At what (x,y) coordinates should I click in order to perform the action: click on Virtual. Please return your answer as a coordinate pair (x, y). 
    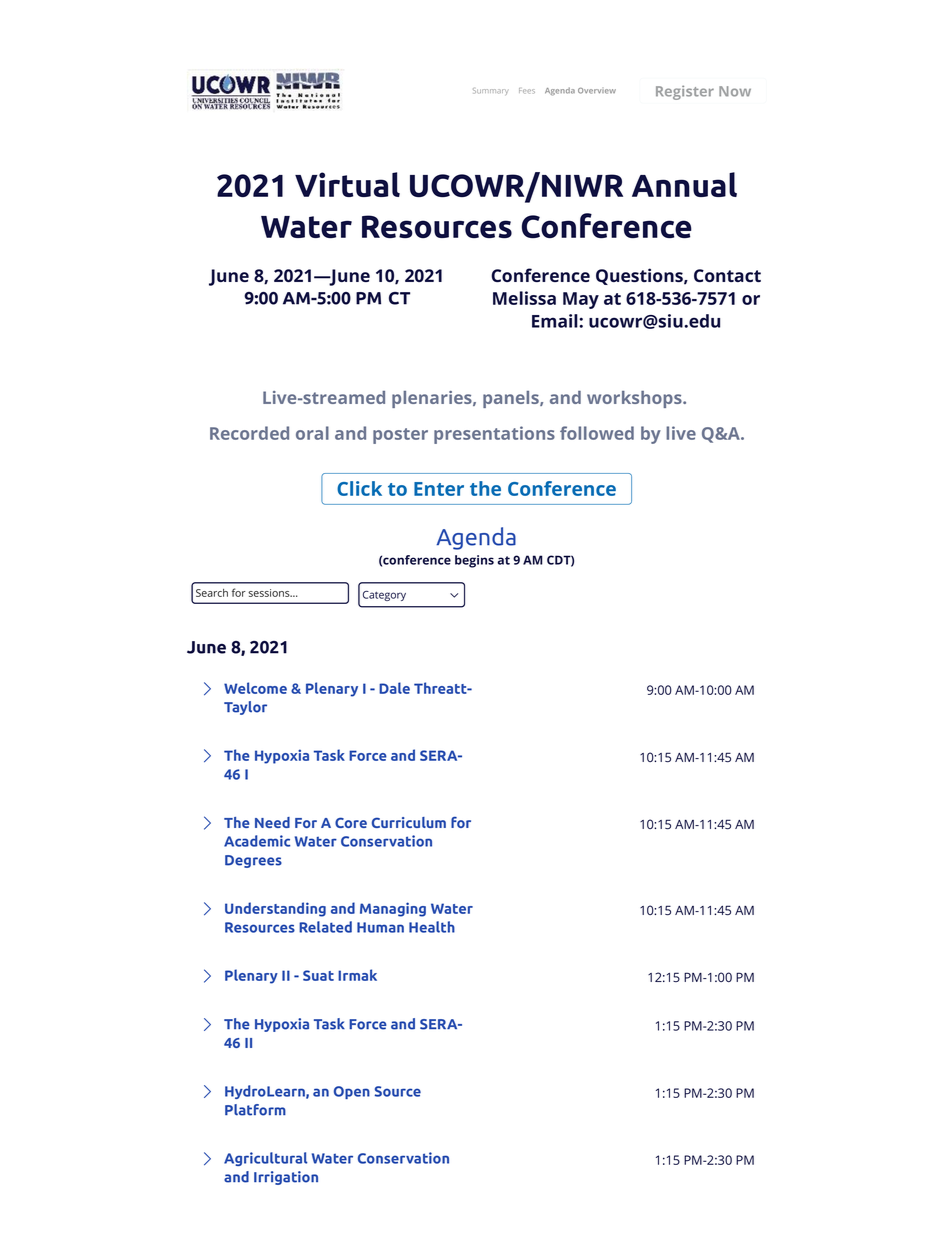
    Looking at the image, I should click on (347, 184).
